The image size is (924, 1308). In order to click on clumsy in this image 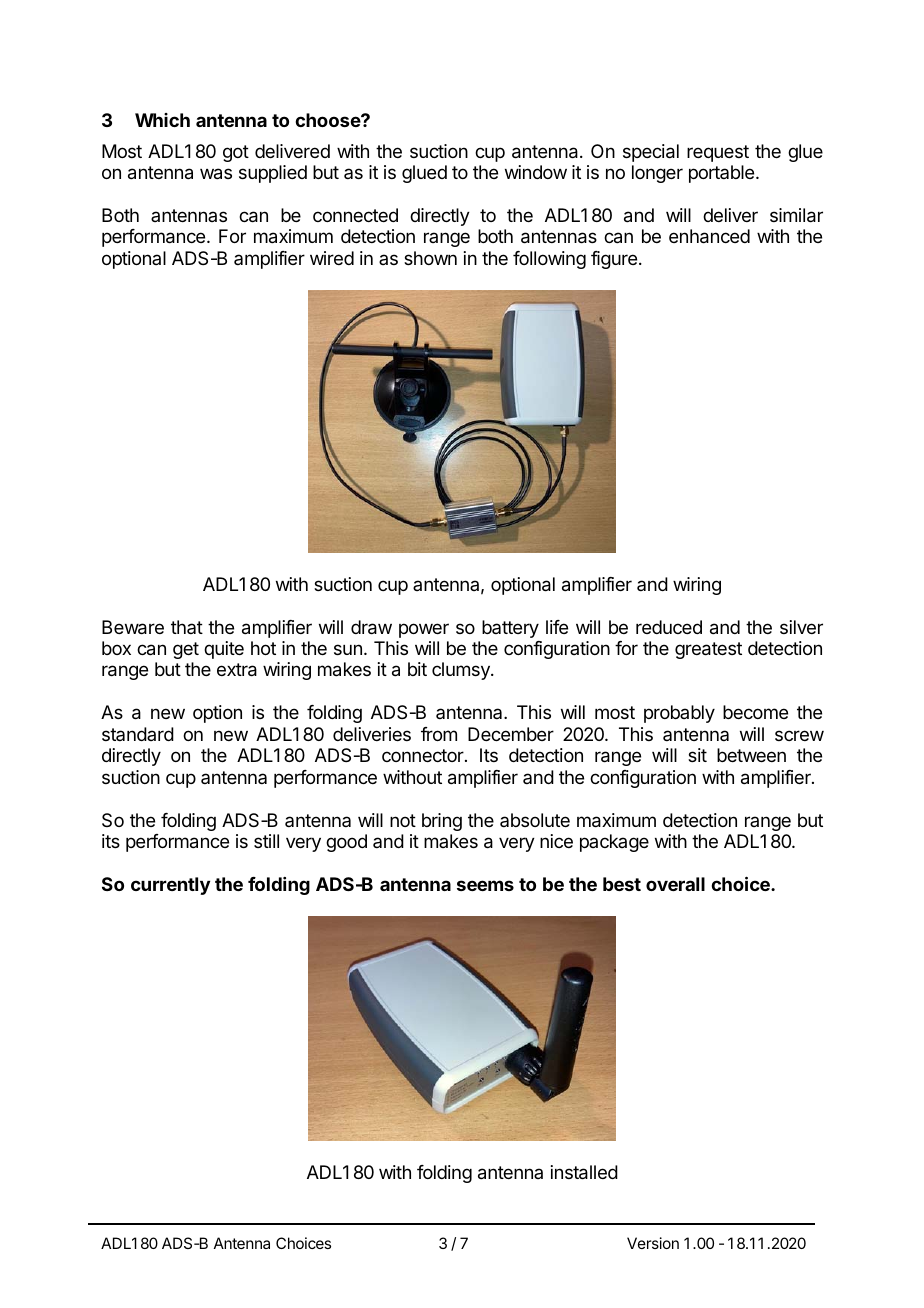, I will do `click(462, 671)`.
